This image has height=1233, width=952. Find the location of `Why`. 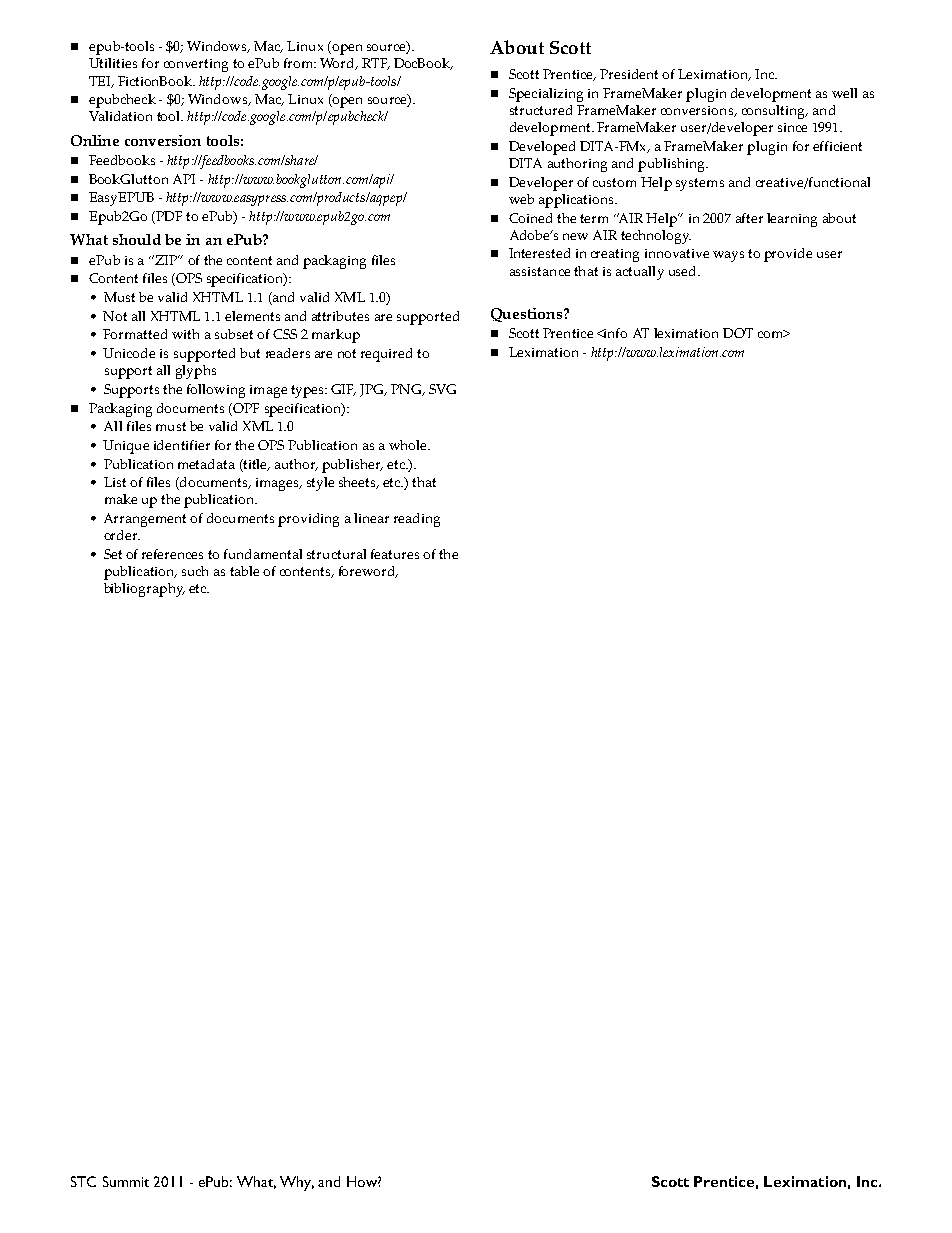

Why is located at coordinates (297, 1183).
